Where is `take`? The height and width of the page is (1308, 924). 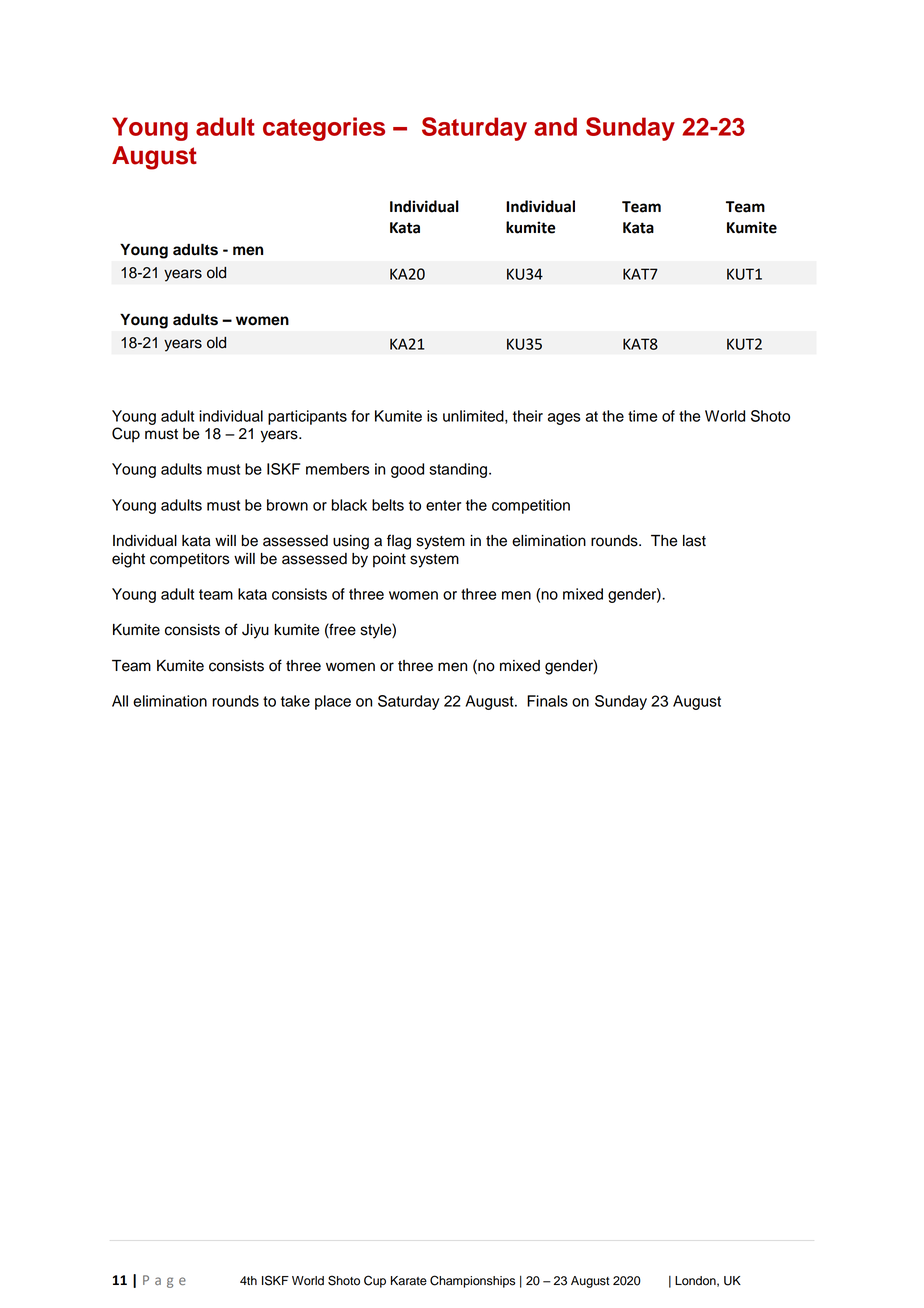
take is located at coordinates (295, 701).
